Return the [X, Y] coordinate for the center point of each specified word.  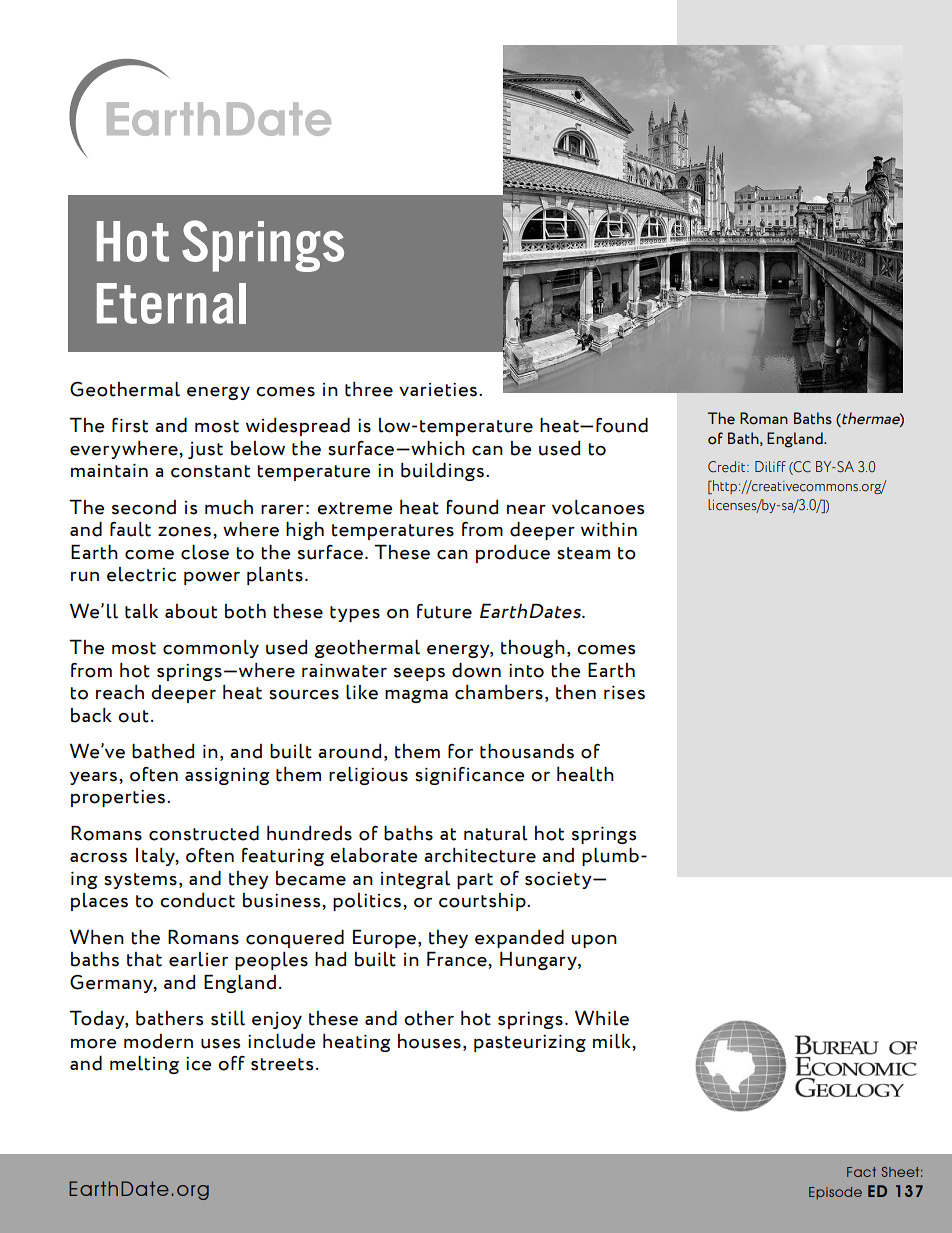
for [460, 751]
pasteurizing [530, 1043]
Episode [835, 1193]
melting [144, 1065]
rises [624, 693]
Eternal [171, 303]
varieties [439, 390]
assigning [227, 776]
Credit [728, 467]
